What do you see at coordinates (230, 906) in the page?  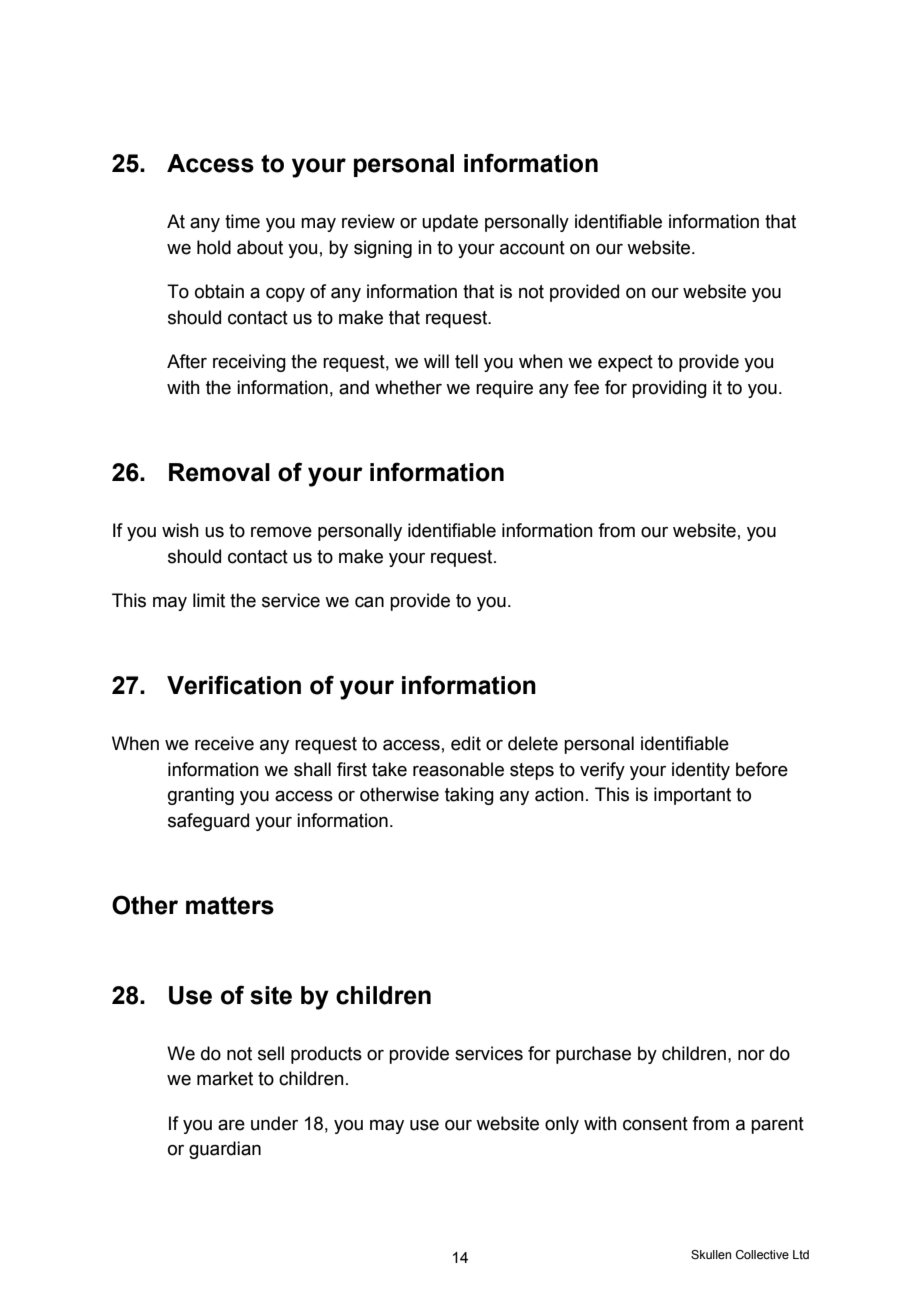 I see `matters` at bounding box center [230, 906].
